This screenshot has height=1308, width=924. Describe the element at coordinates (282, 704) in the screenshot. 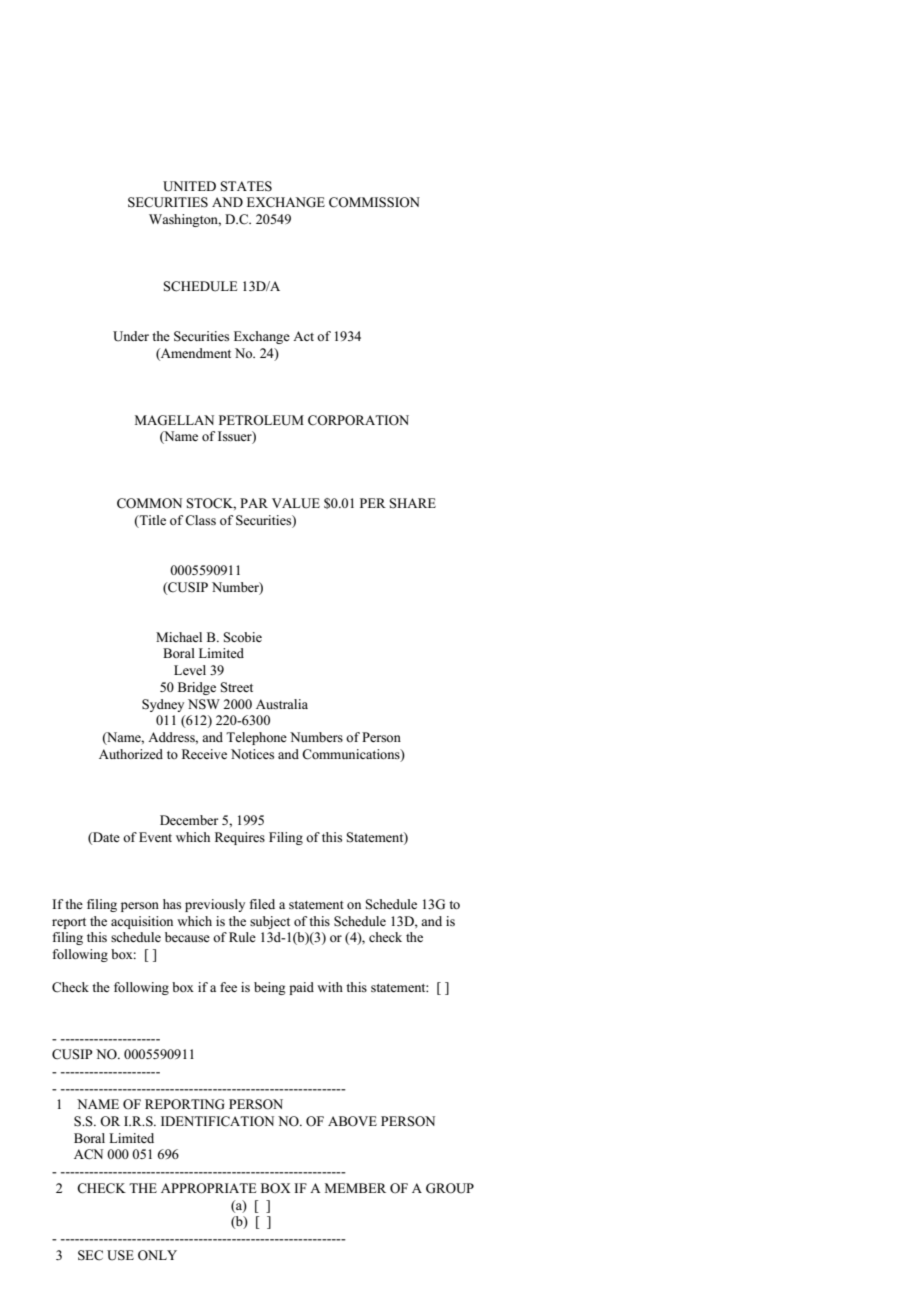

I see `Australia` at that location.
